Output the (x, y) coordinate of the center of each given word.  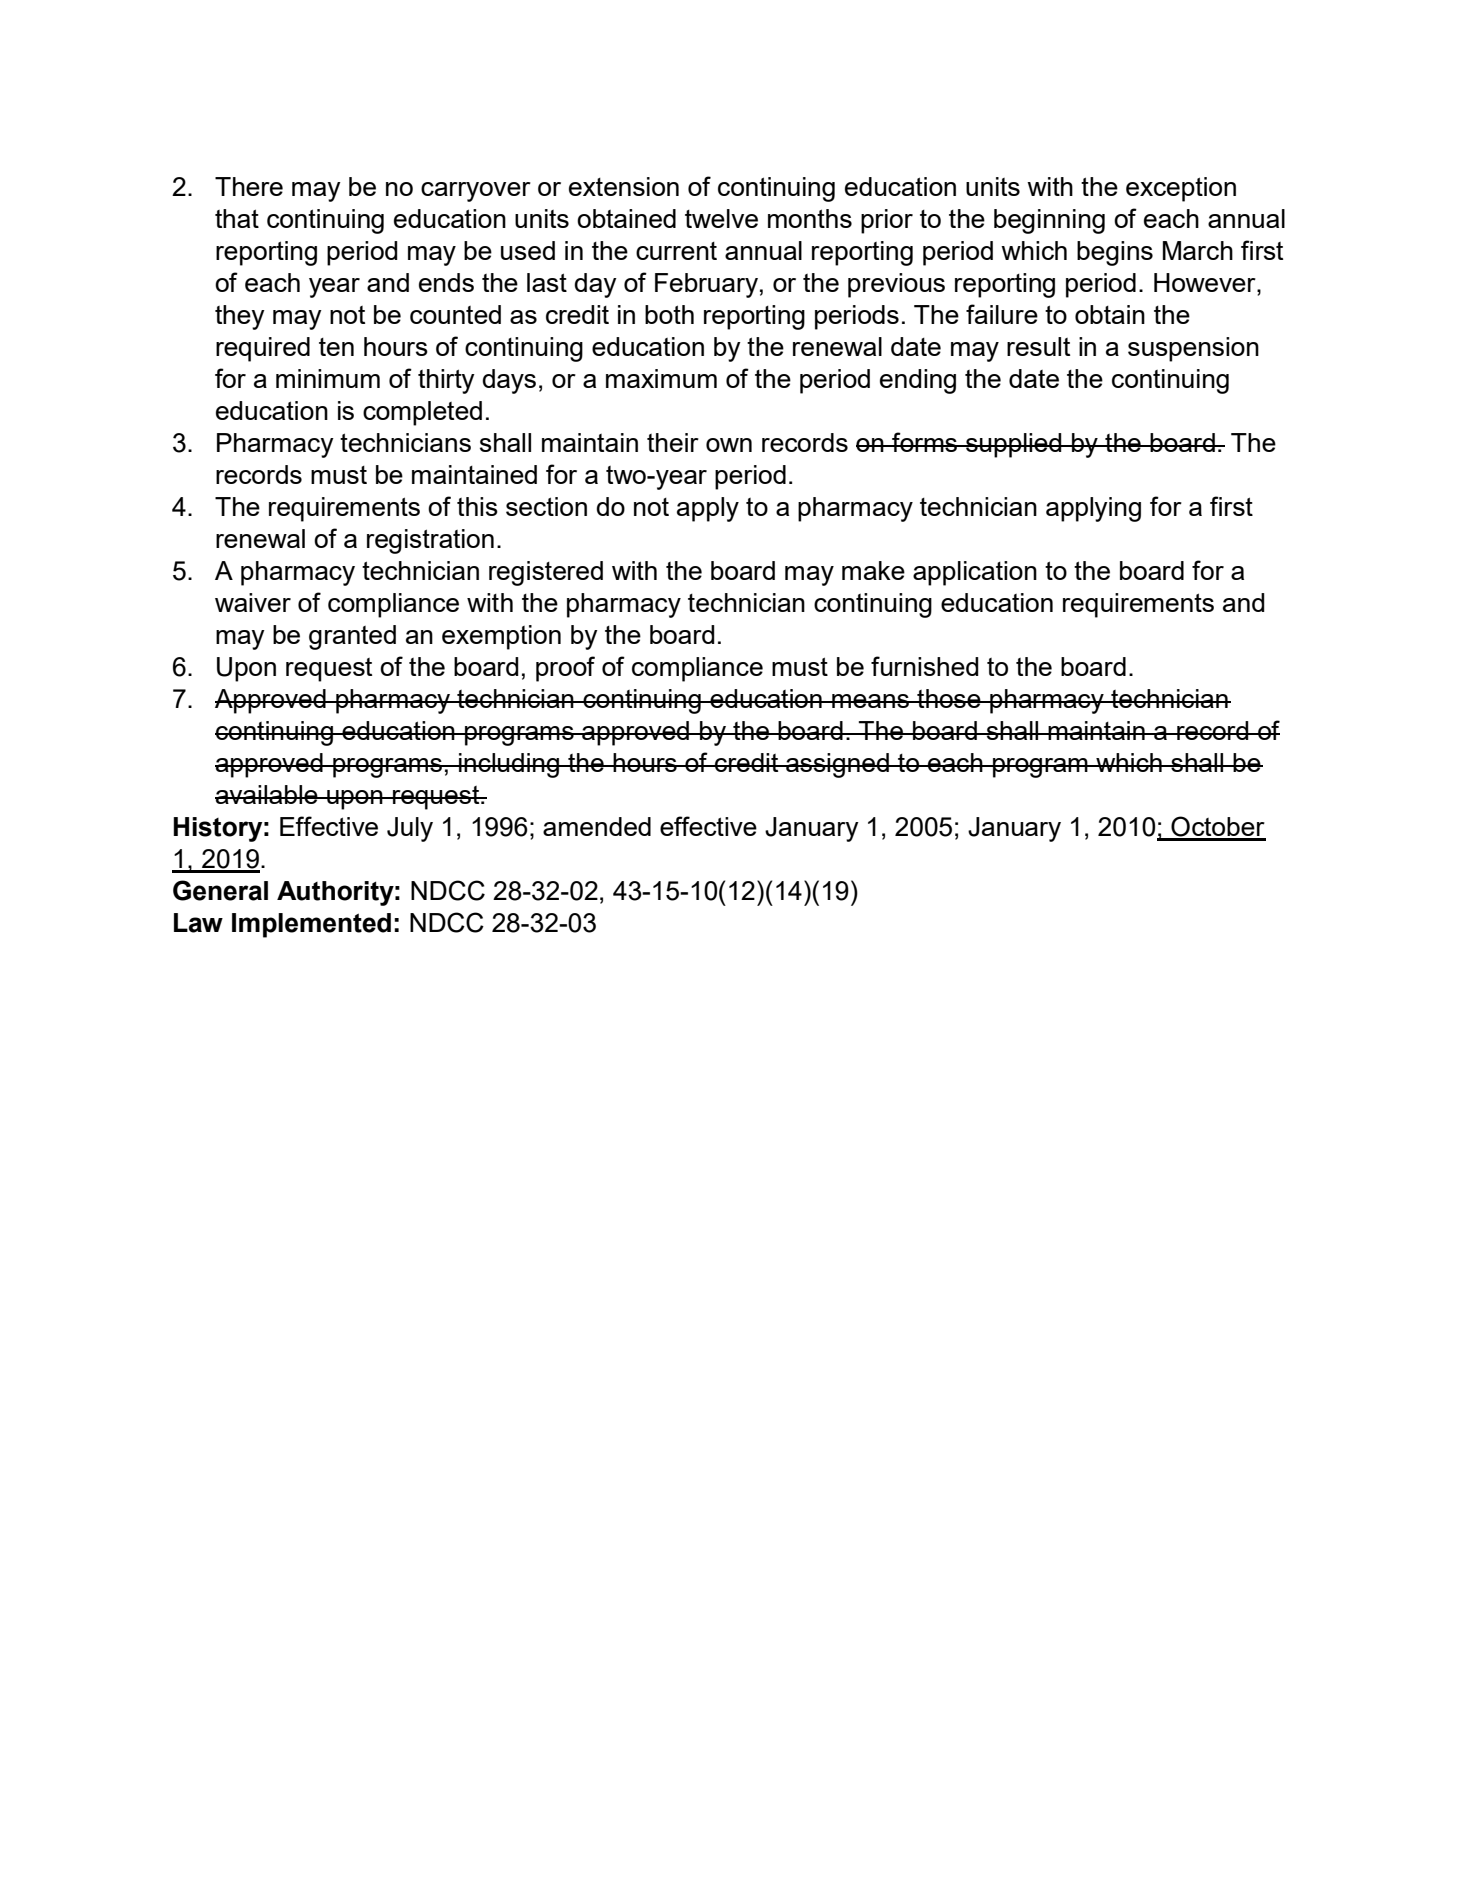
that (237, 218)
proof (565, 669)
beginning (1049, 221)
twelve (721, 218)
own (729, 445)
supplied (1014, 445)
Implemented (311, 925)
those (949, 698)
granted (352, 637)
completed (422, 413)
